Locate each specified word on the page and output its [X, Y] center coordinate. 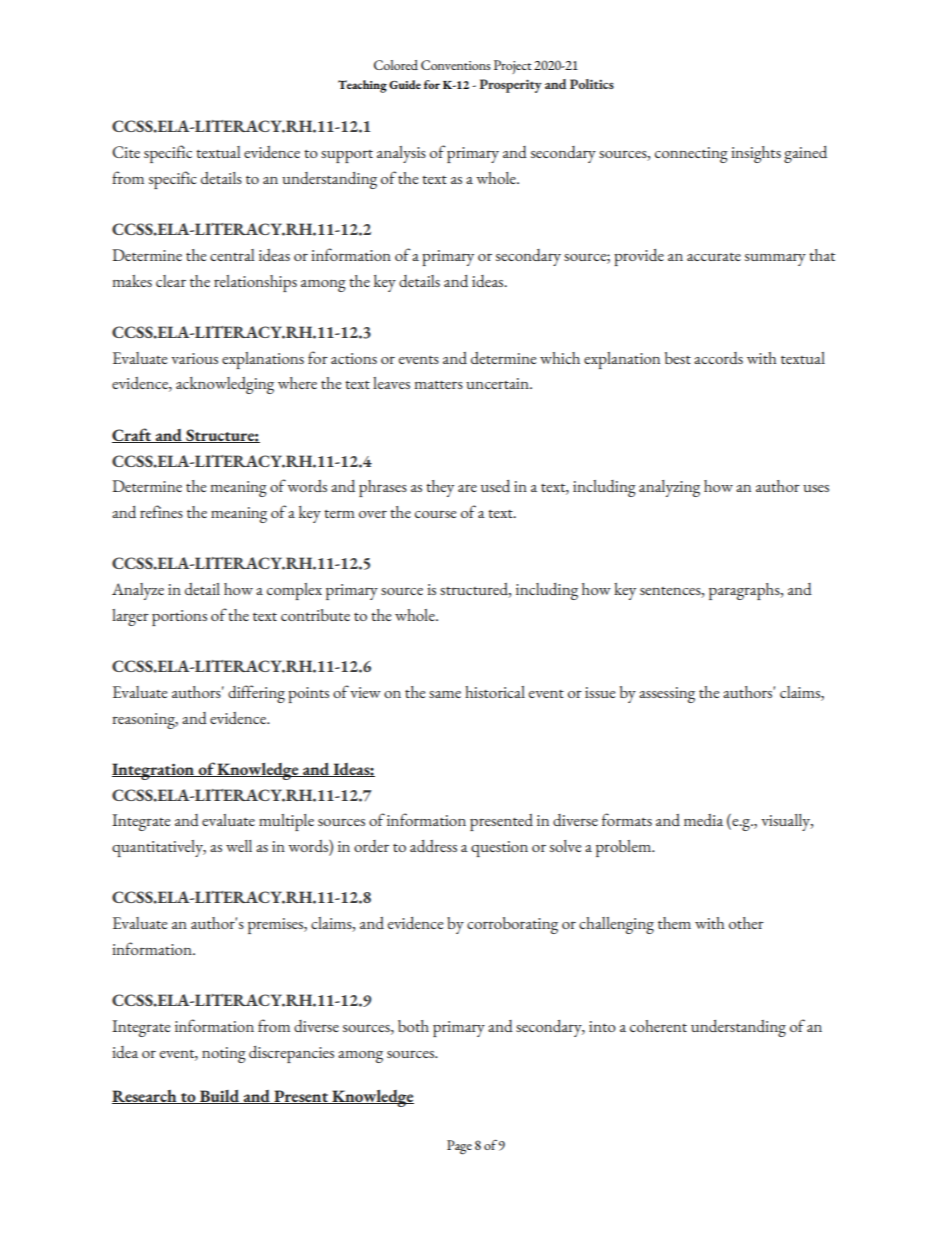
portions [179, 618]
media [703, 820]
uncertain [498, 383]
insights [756, 154]
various [194, 358]
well [239, 846]
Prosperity [511, 86]
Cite [126, 152]
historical [495, 692]
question [499, 849]
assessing [667, 695]
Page [459, 1147]
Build [220, 1097]
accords [718, 358]
